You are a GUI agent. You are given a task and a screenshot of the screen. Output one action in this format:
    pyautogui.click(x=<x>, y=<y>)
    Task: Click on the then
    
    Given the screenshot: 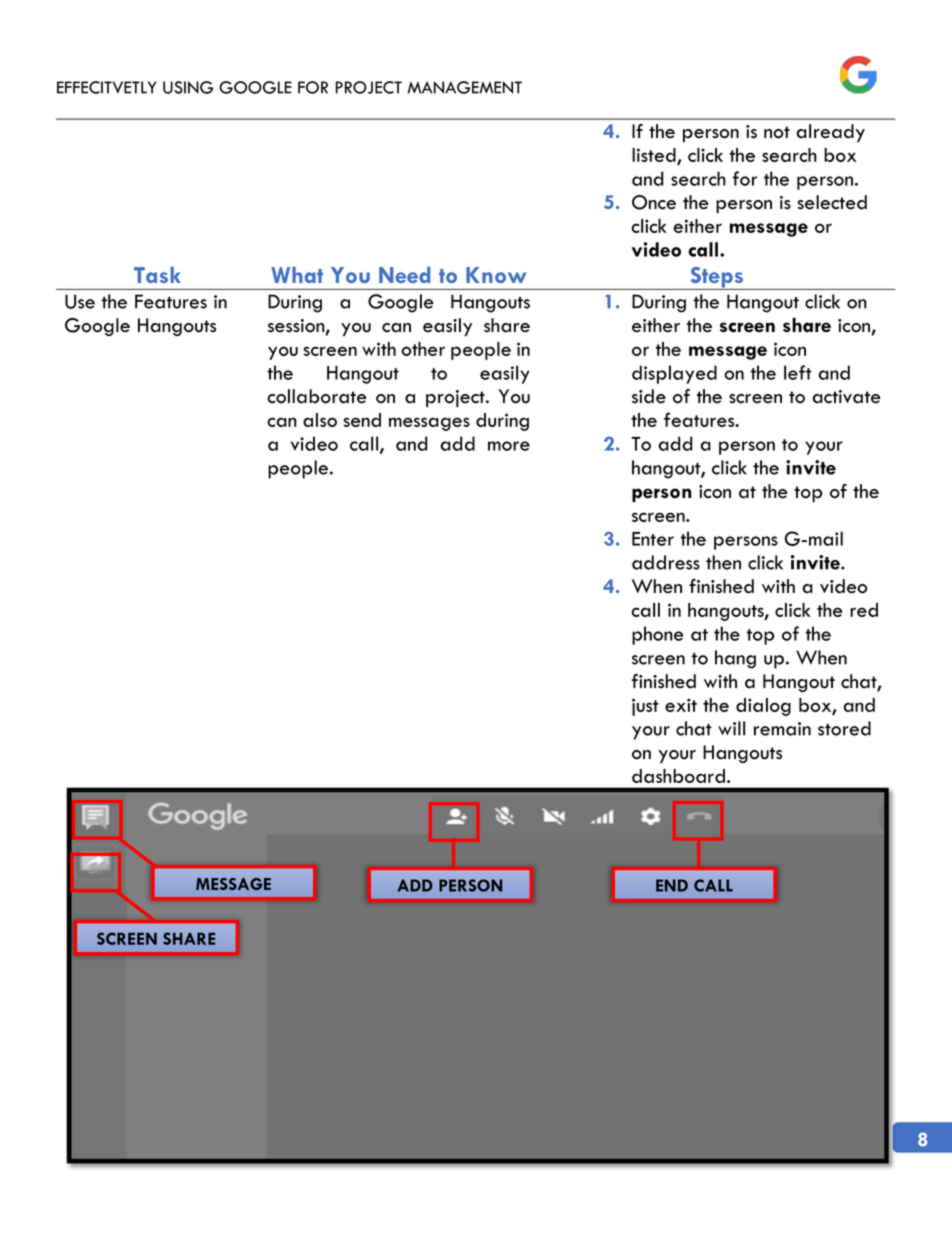 What is the action you would take?
    pyautogui.click(x=723, y=562)
